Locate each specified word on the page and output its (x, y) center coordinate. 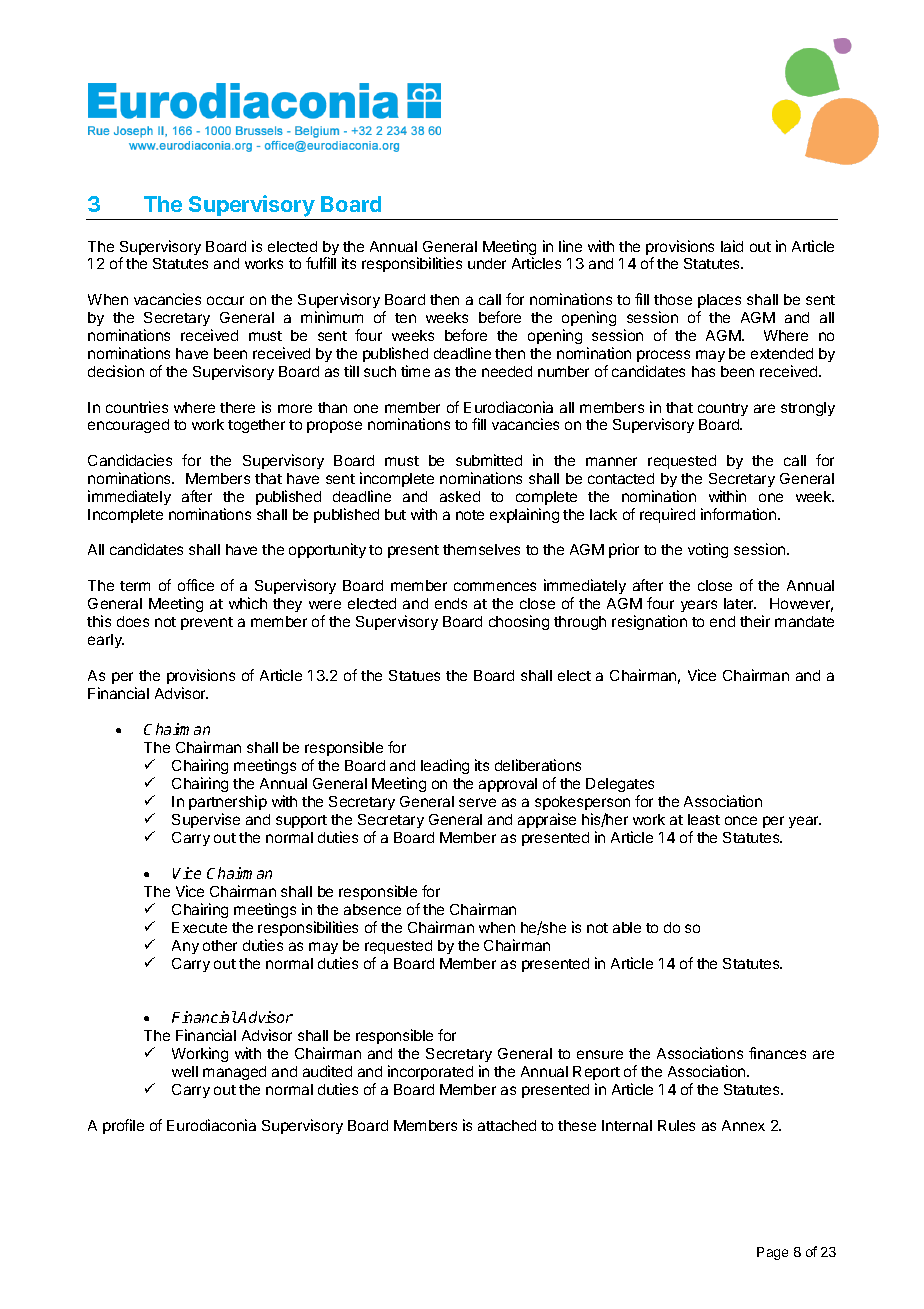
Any (185, 947)
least (704, 819)
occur (225, 300)
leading (445, 766)
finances (777, 1053)
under (487, 263)
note (470, 515)
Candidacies (130, 460)
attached (507, 1125)
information (740, 514)
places (719, 301)
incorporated (430, 1072)
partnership (228, 802)
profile (123, 1126)
